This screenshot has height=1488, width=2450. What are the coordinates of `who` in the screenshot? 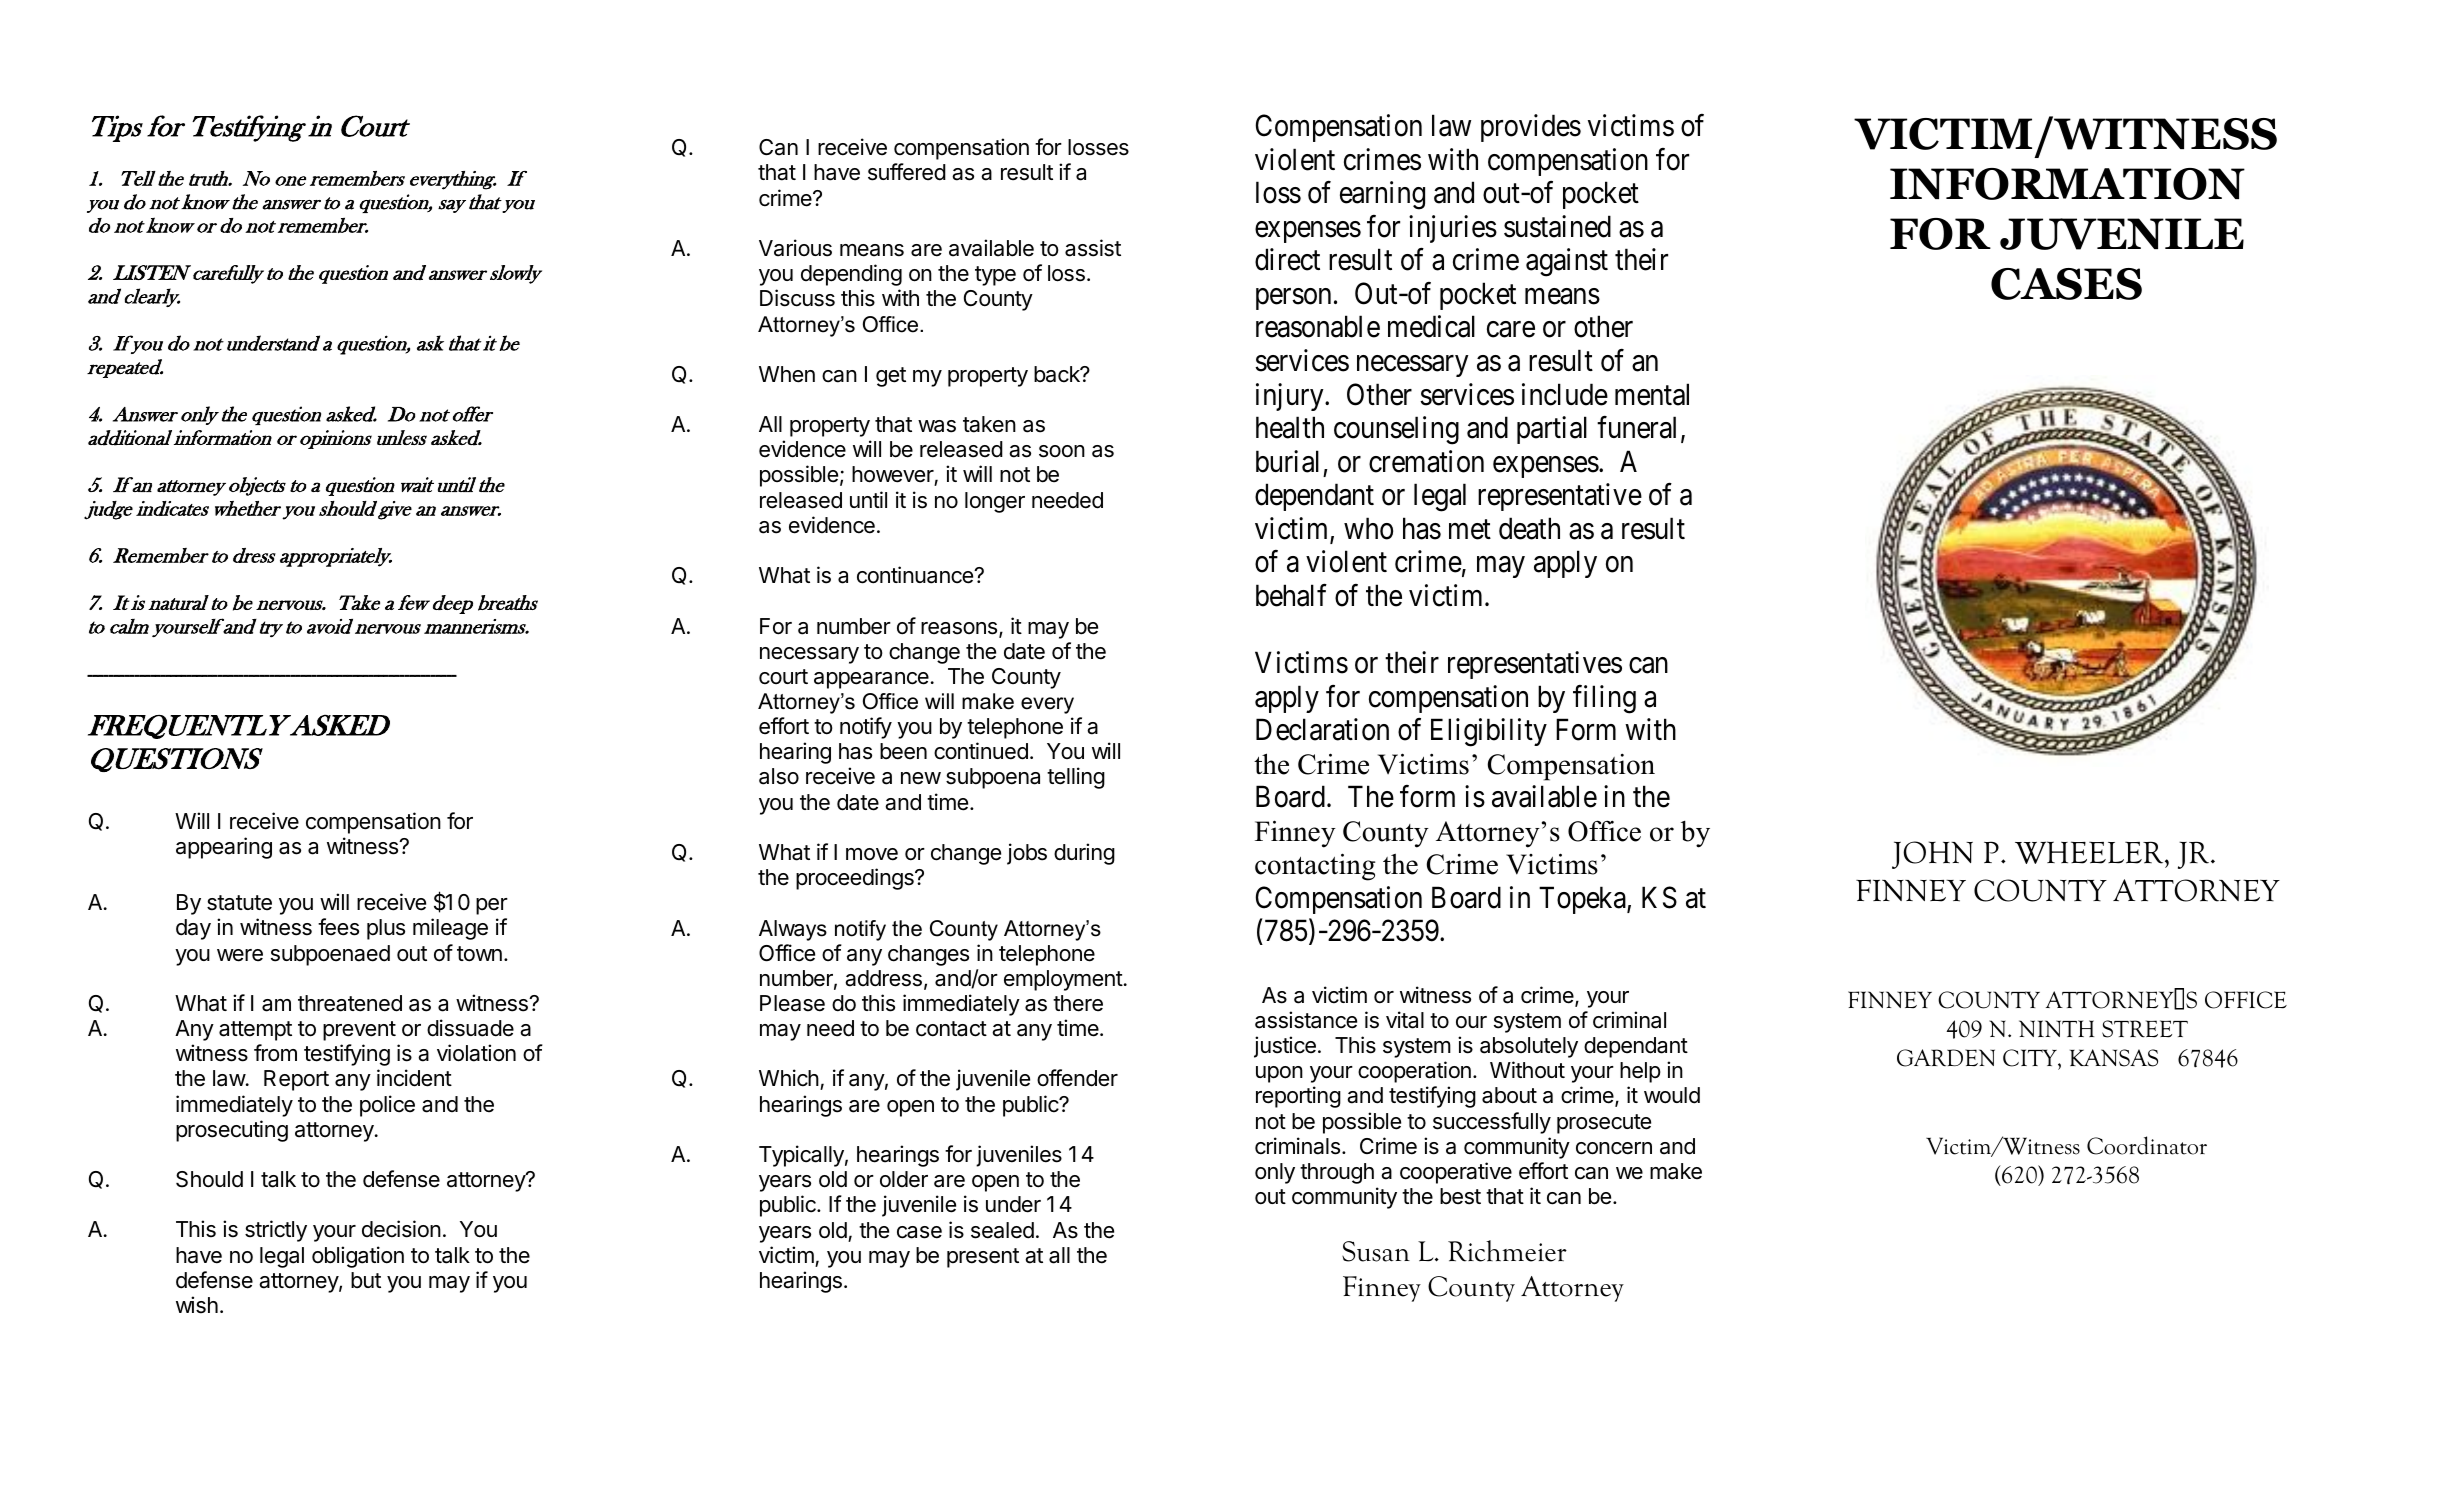 It's located at (1368, 528).
